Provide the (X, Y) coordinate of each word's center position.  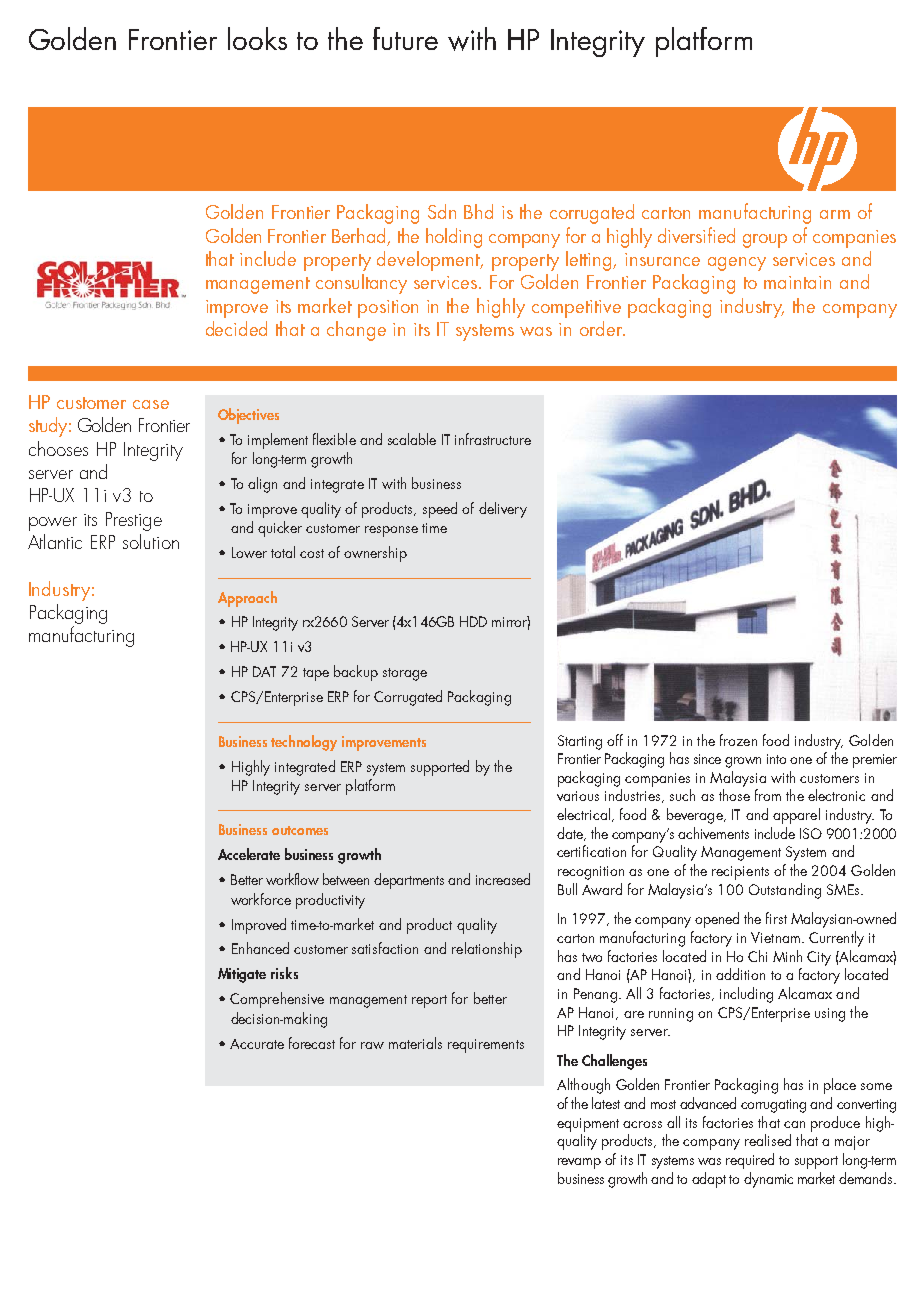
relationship (487, 950)
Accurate (257, 1044)
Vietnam (775, 937)
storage (405, 674)
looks (257, 38)
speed (440, 510)
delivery (503, 510)
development (429, 261)
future (405, 38)
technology (304, 743)
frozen (738, 740)
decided (236, 328)
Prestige (134, 521)
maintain (797, 282)
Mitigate (242, 975)
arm (835, 214)
